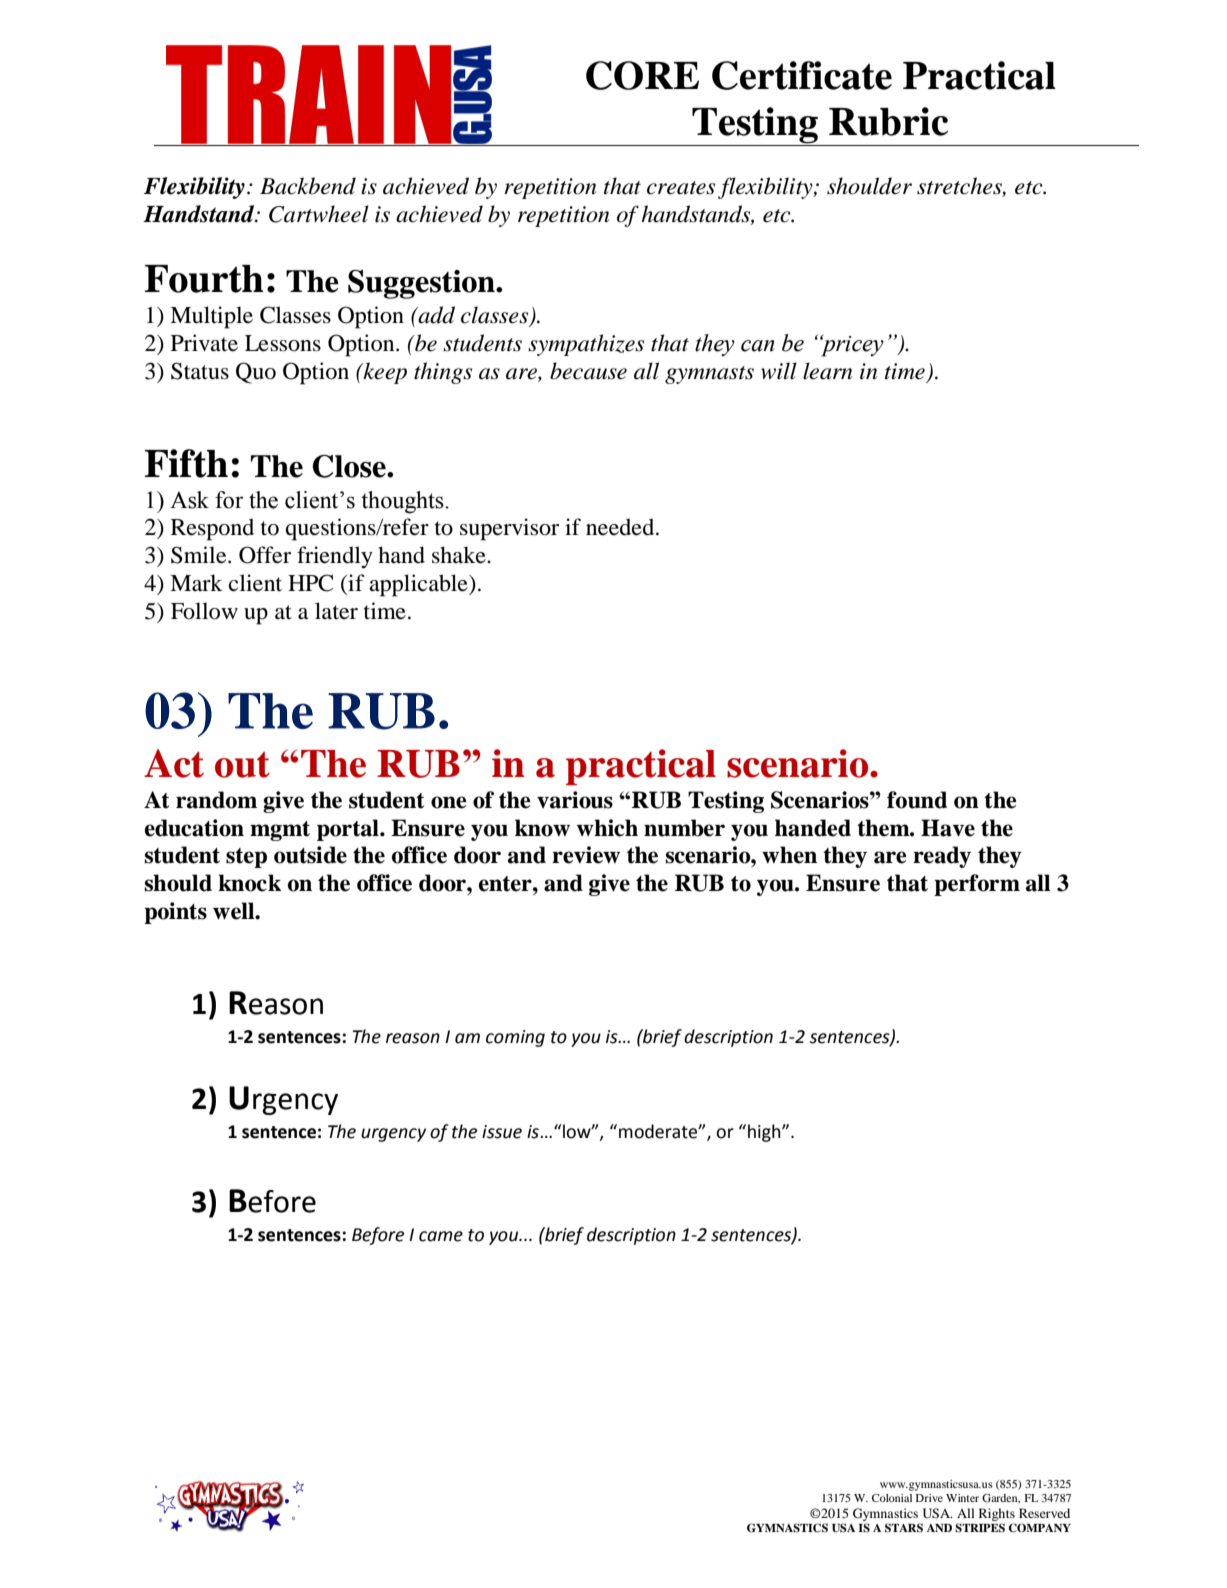  I want to click on Drive, so click(929, 1498).
